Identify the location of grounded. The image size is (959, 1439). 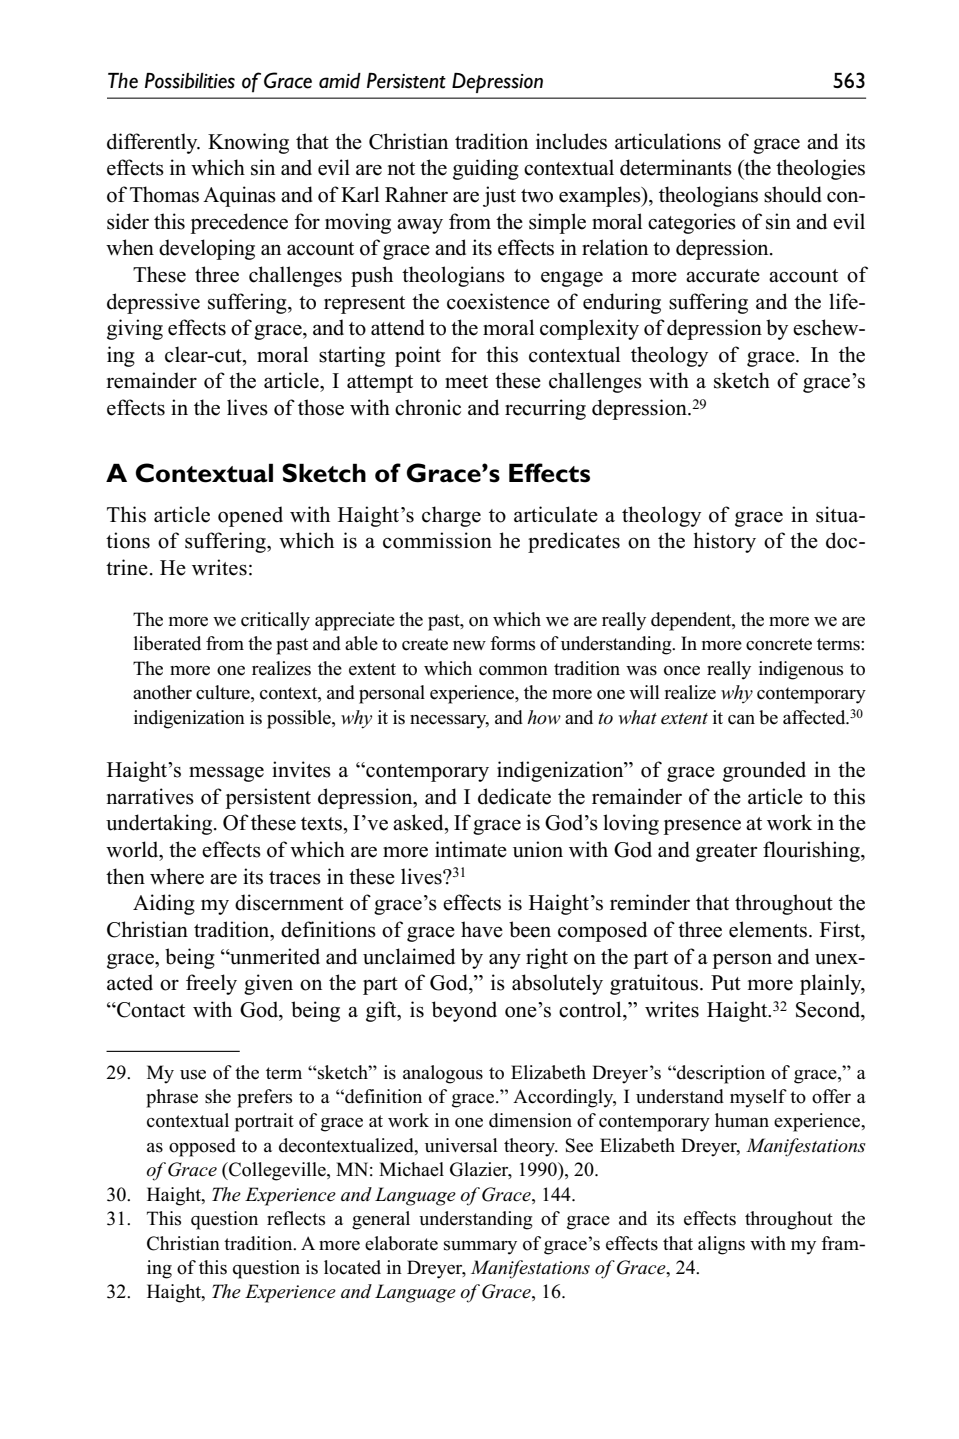
(764, 771).
